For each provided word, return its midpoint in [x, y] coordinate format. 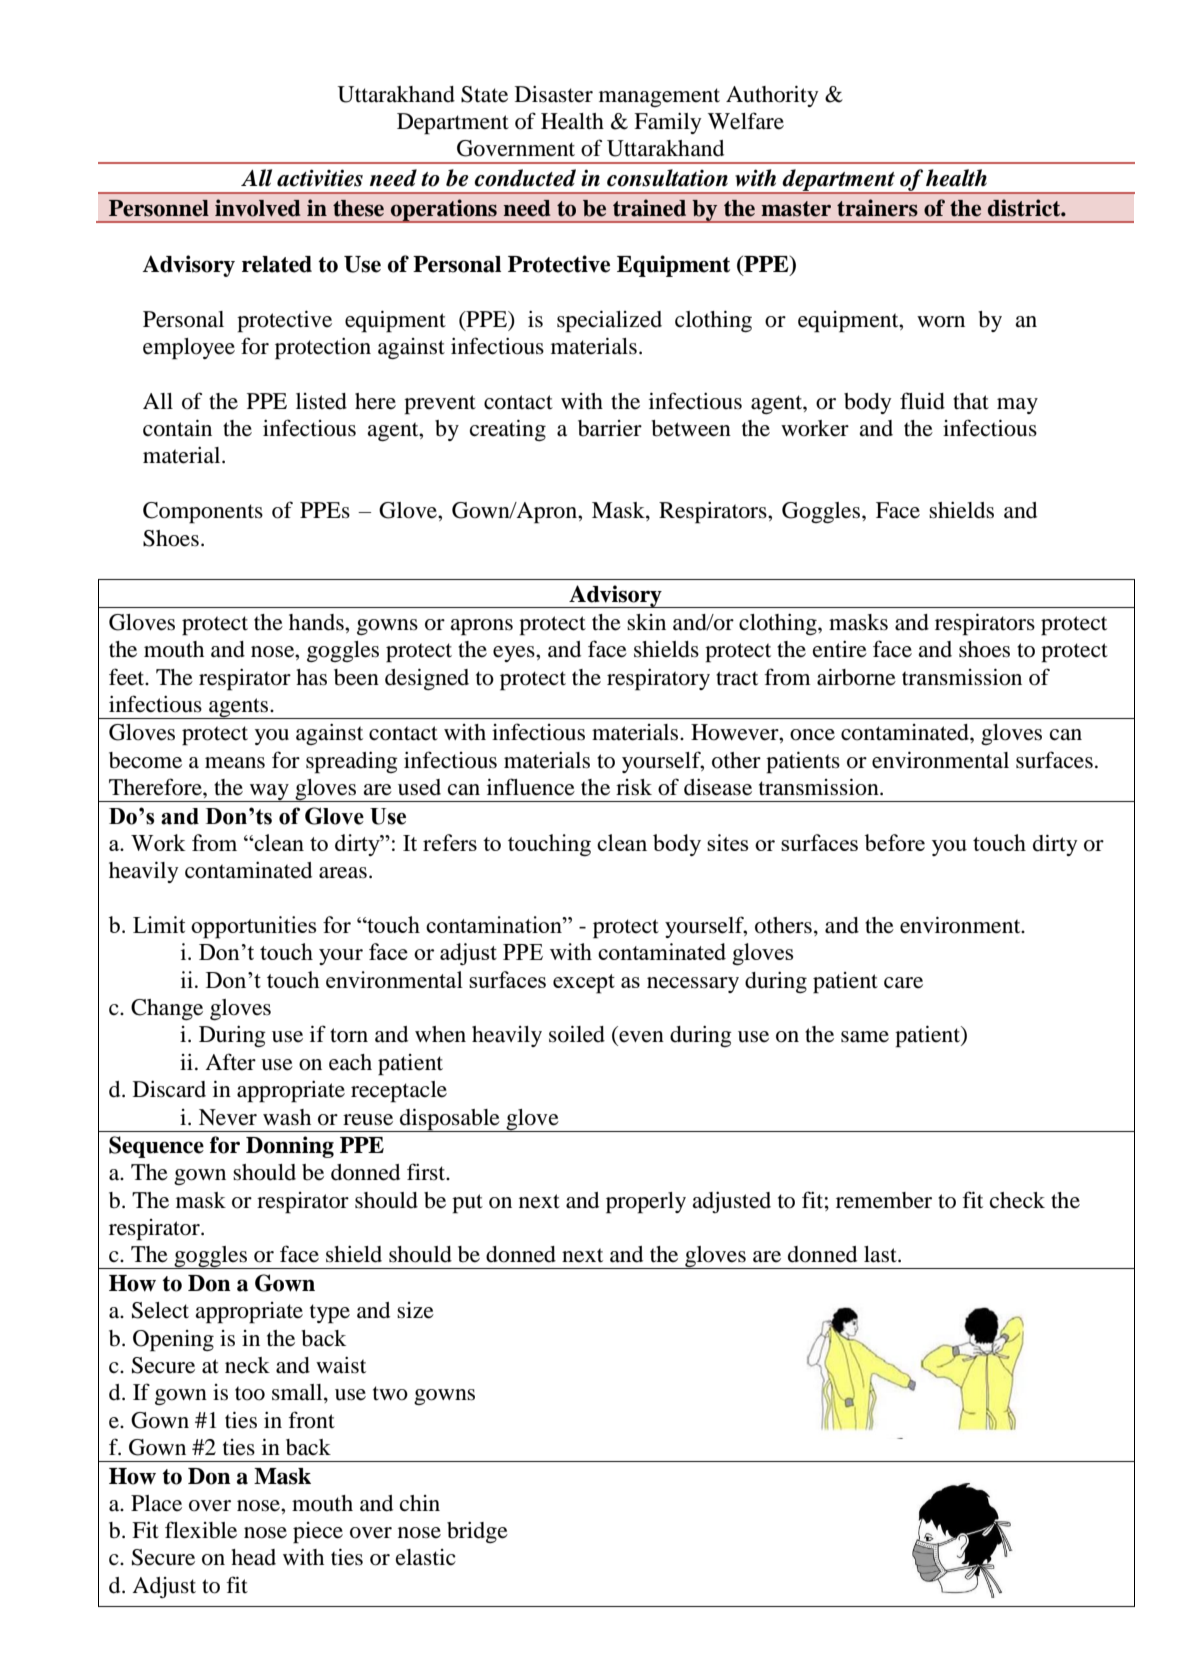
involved [258, 208]
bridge [477, 1532]
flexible [201, 1530]
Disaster [554, 94]
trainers [877, 208]
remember [884, 1200]
